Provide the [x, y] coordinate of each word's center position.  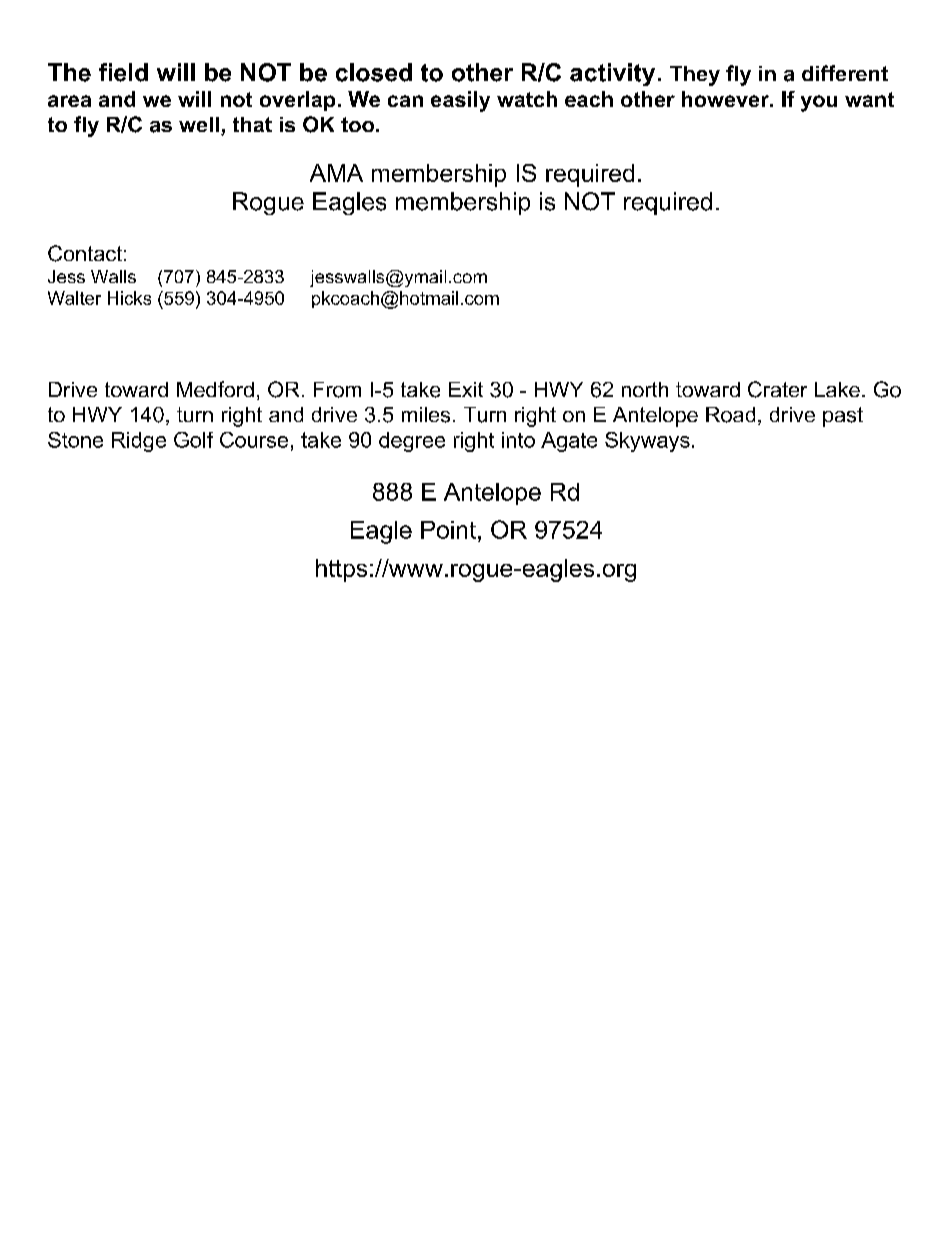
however [726, 99]
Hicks [129, 298]
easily [460, 101]
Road [730, 415]
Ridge [139, 442]
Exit [466, 389]
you [819, 103]
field [123, 72]
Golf [193, 440]
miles [426, 415]
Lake [837, 389]
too [359, 124]
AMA [336, 173]
